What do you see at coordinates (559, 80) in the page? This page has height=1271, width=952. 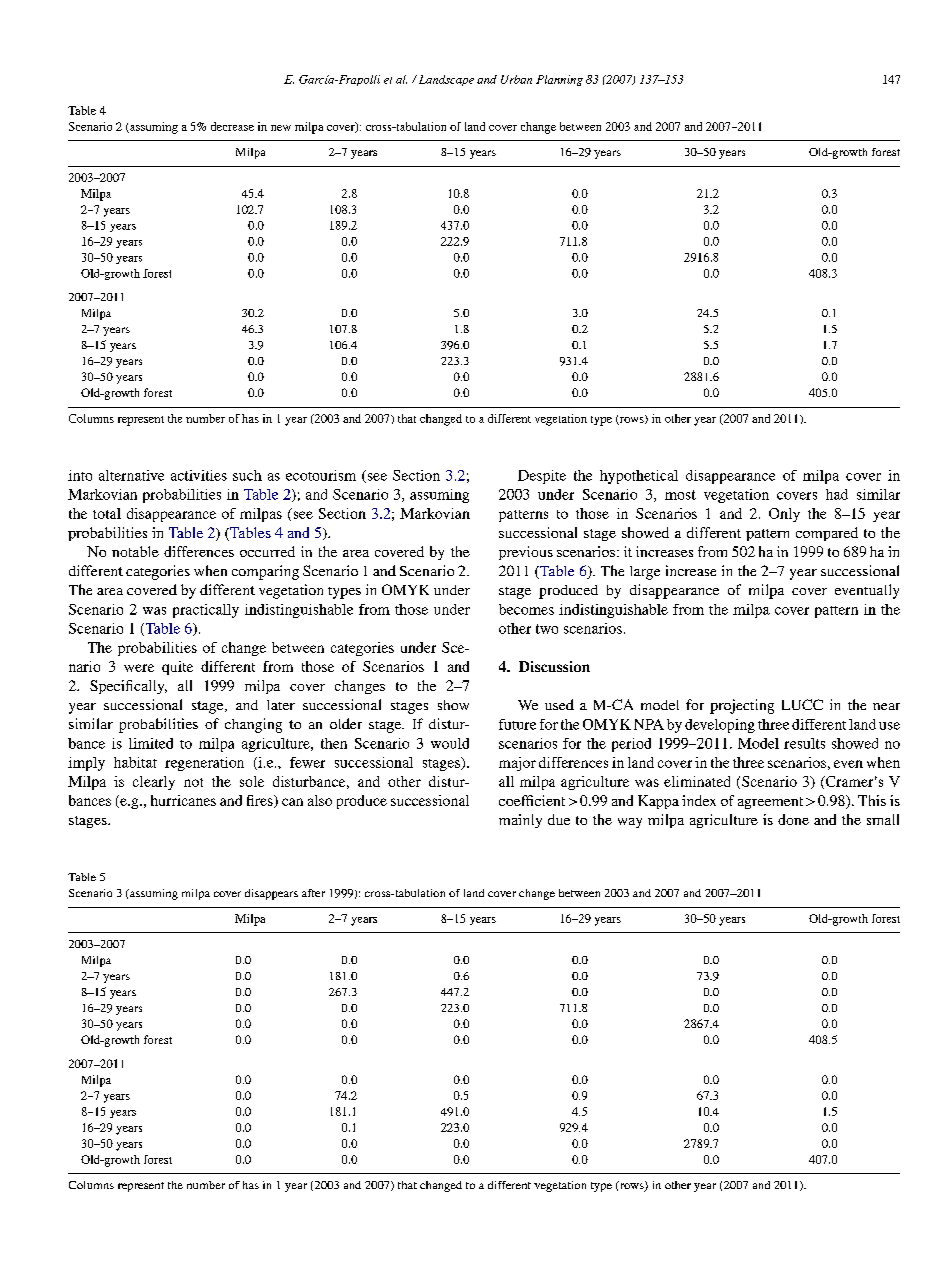 I see `Planning` at bounding box center [559, 80].
